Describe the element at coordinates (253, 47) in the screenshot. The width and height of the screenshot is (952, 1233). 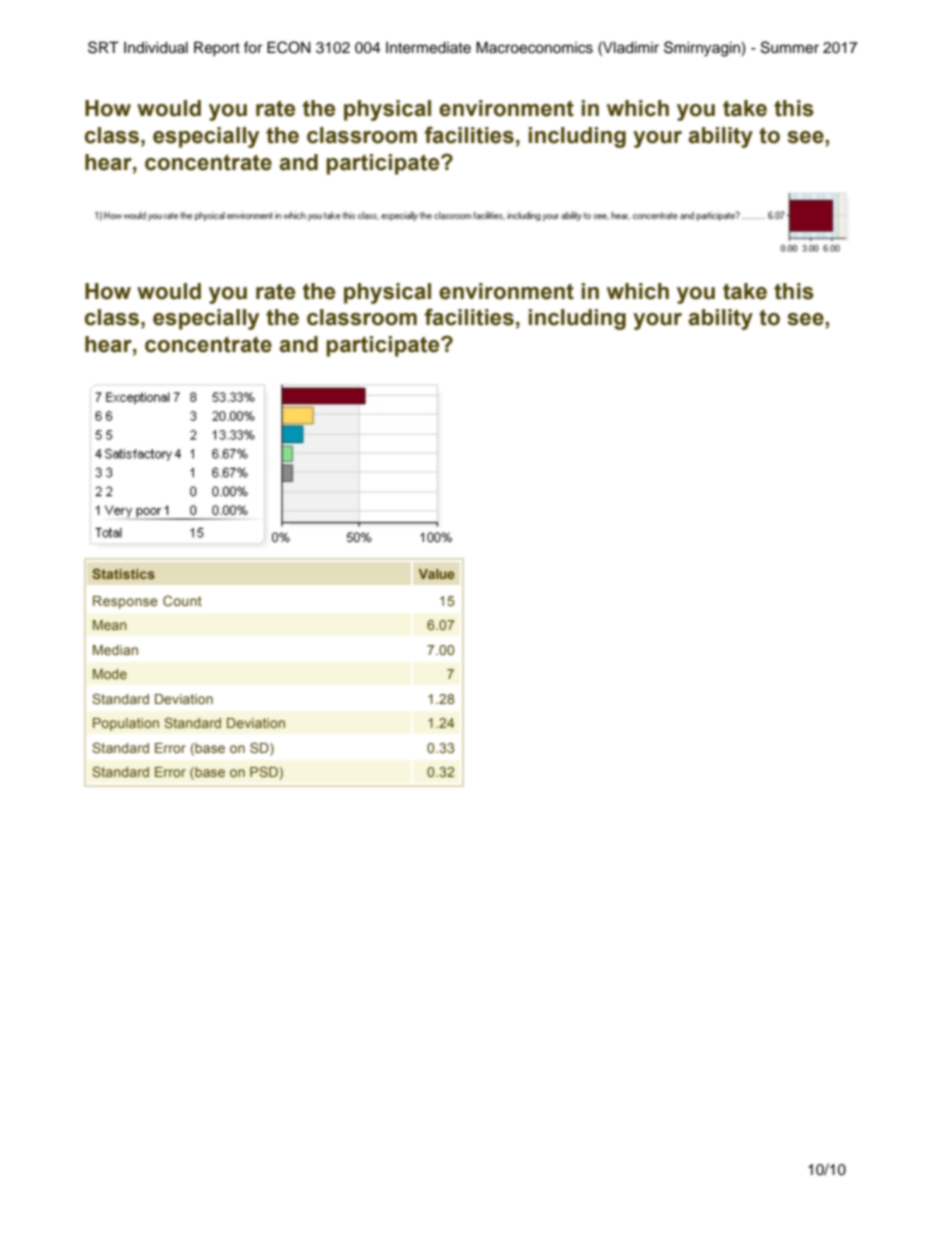
I see `for` at that location.
